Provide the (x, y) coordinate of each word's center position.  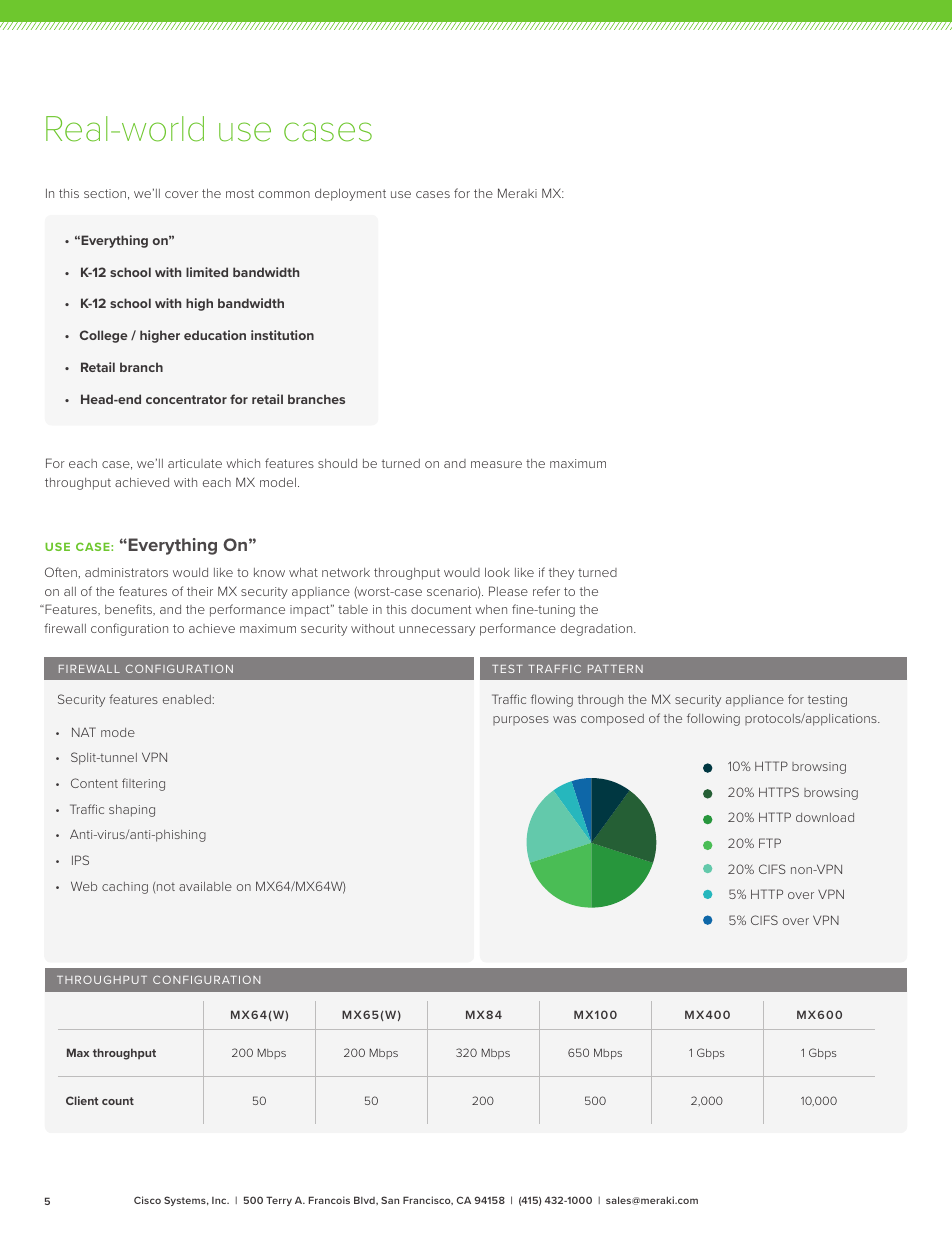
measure (496, 464)
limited (207, 272)
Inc (220, 1200)
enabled (187, 699)
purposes (521, 720)
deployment (350, 194)
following (713, 719)
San (390, 1200)
